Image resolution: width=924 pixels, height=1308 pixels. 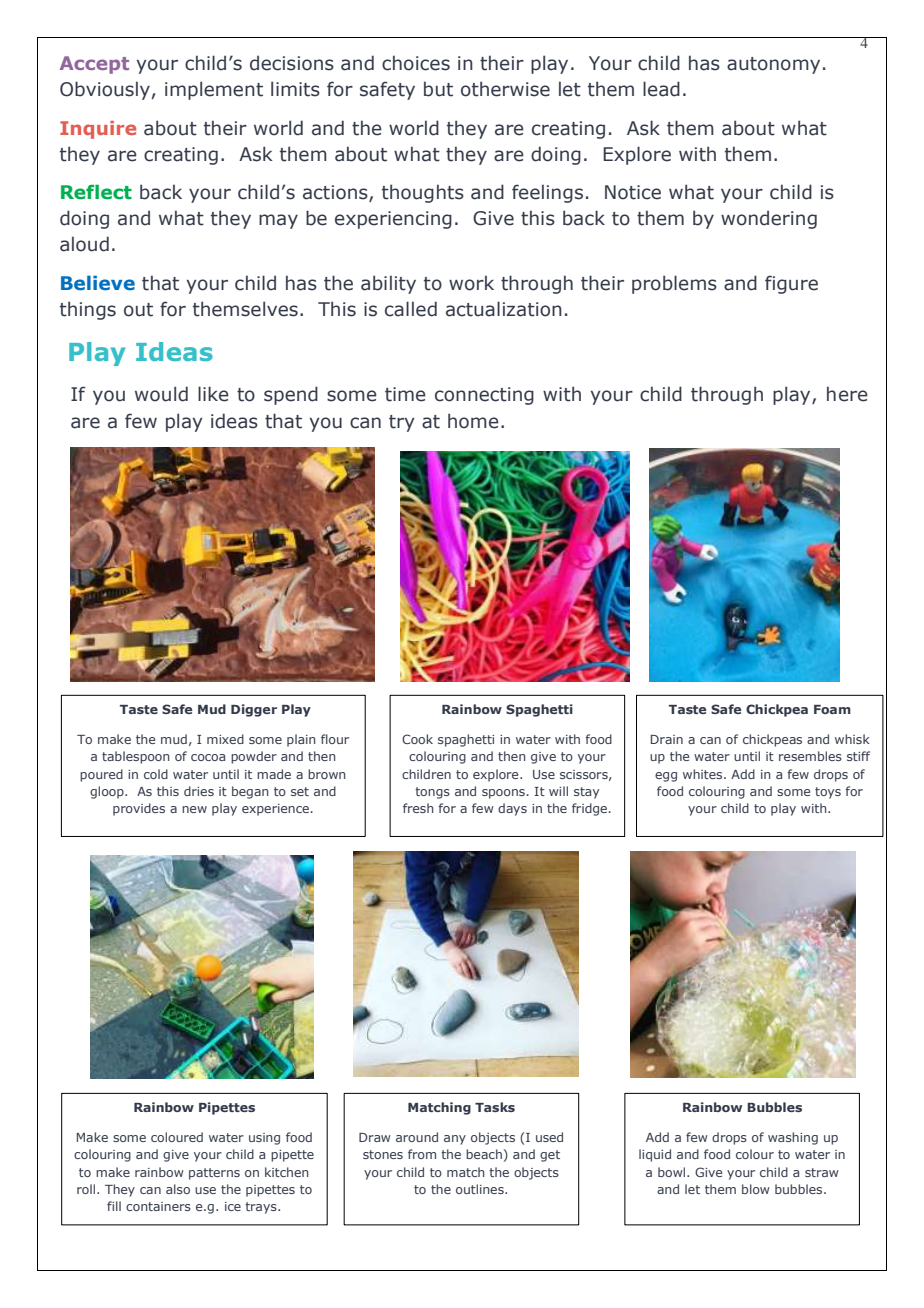 I want to click on also, so click(x=178, y=1189).
